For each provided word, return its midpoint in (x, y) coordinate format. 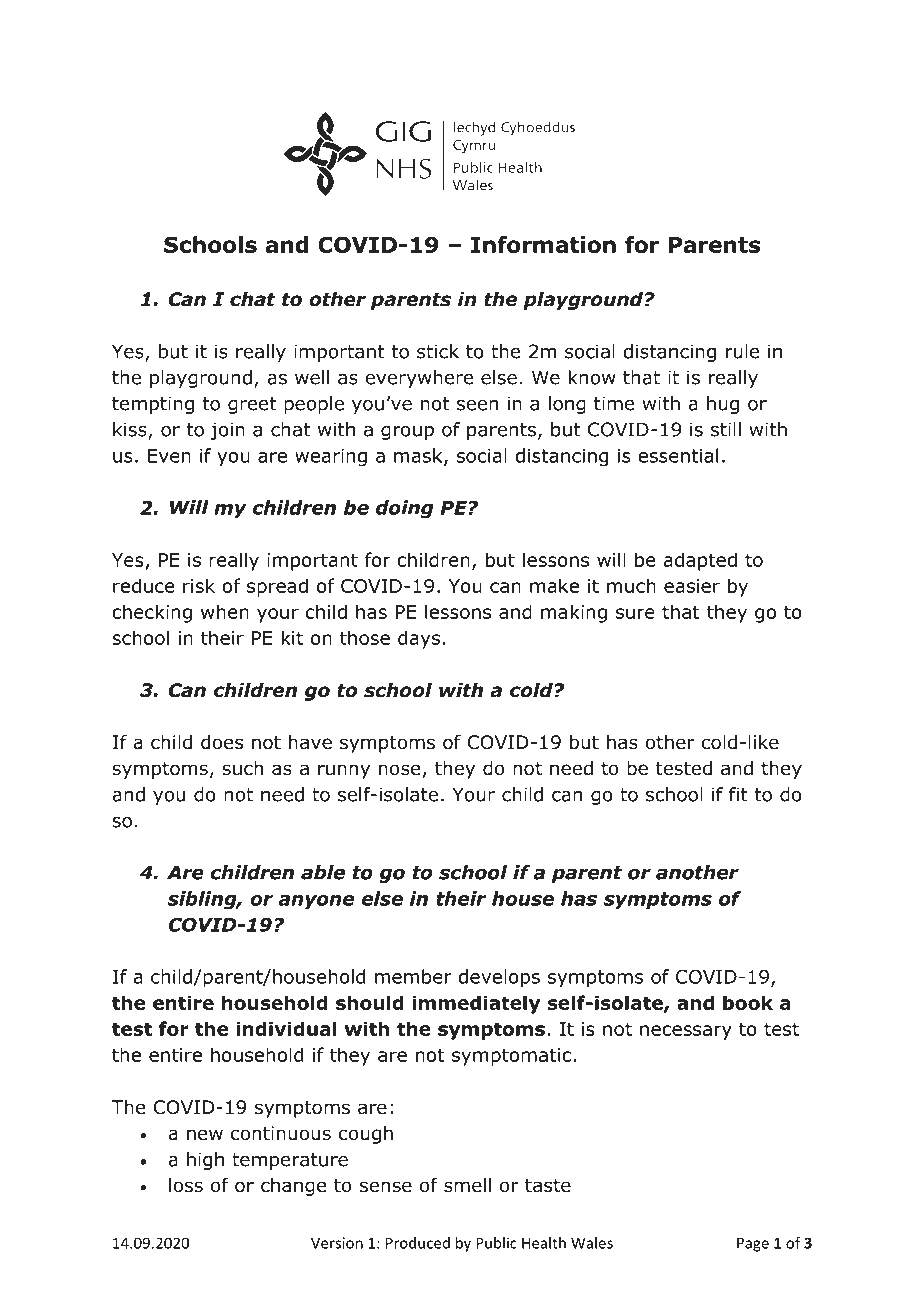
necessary (686, 1032)
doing (405, 509)
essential (678, 455)
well (312, 377)
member (413, 976)
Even (169, 456)
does (222, 742)
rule (742, 351)
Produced (418, 1243)
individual (286, 1028)
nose (399, 770)
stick (438, 351)
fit (738, 794)
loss (186, 1185)
